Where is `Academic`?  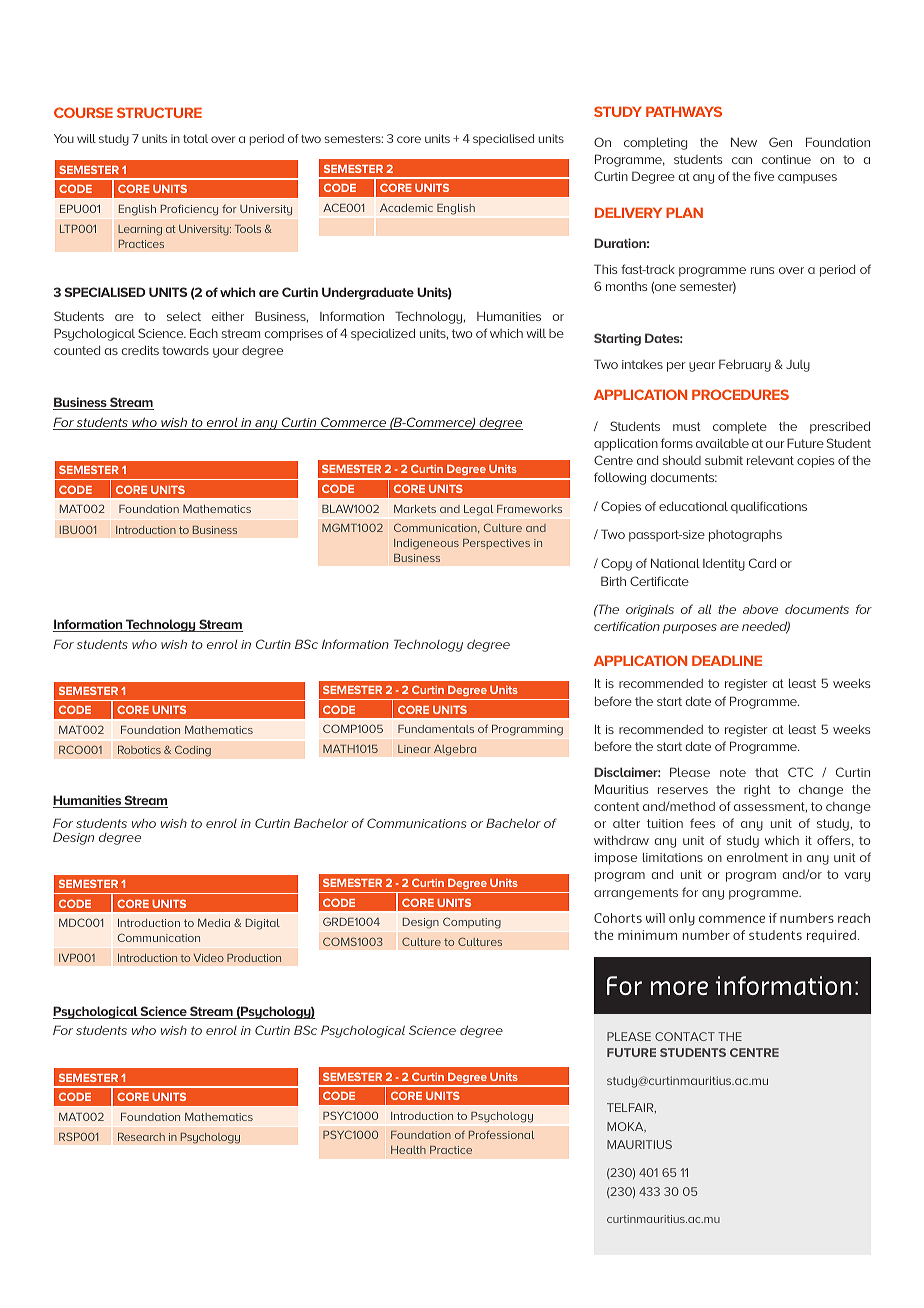 Academic is located at coordinates (406, 208).
